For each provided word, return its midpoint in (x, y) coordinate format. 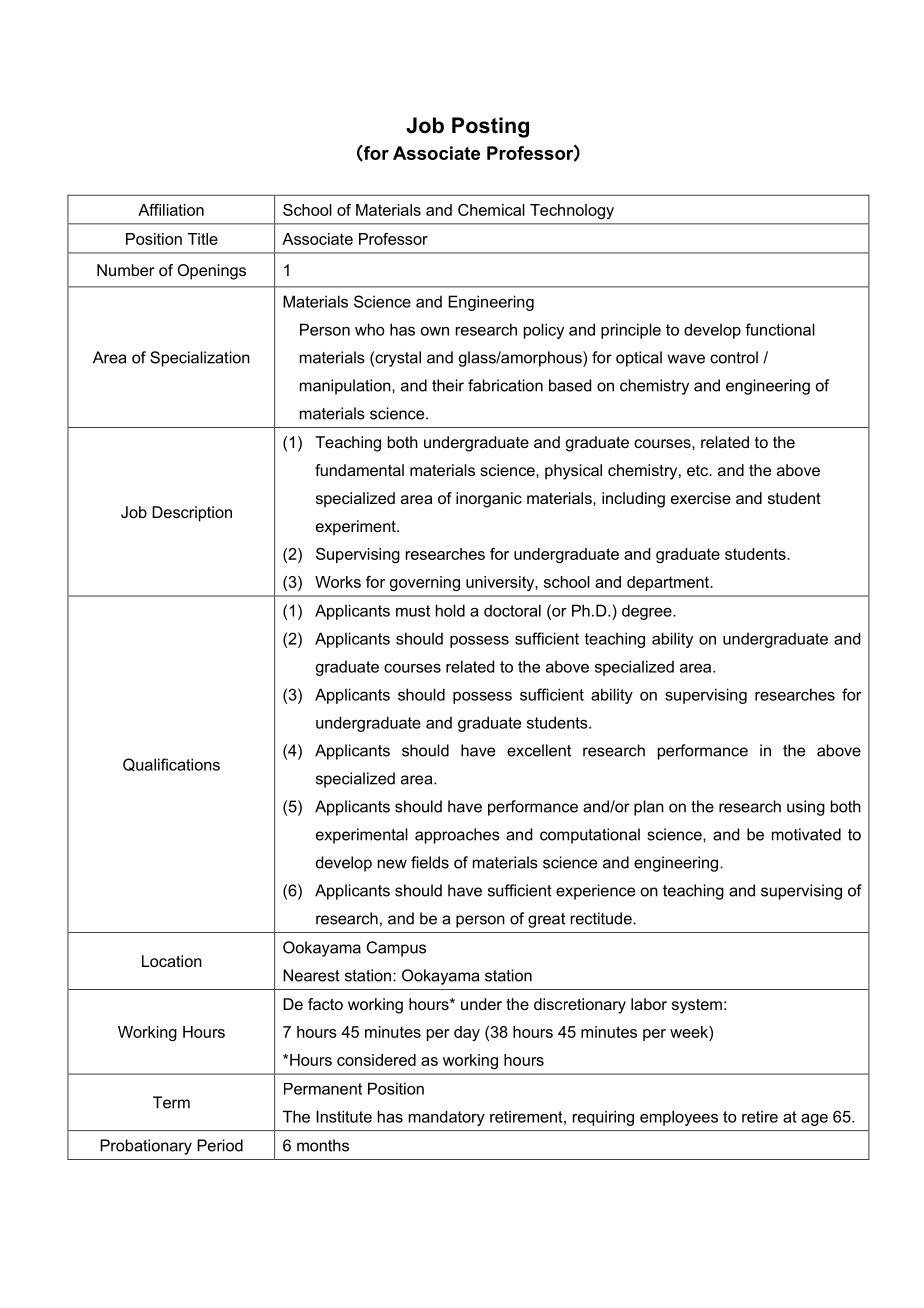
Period (220, 1145)
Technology (572, 211)
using (806, 808)
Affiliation (171, 210)
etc (699, 470)
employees (679, 1118)
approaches (457, 836)
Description (192, 514)
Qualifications (171, 764)
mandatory (447, 1118)
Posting (490, 127)
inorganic (489, 500)
